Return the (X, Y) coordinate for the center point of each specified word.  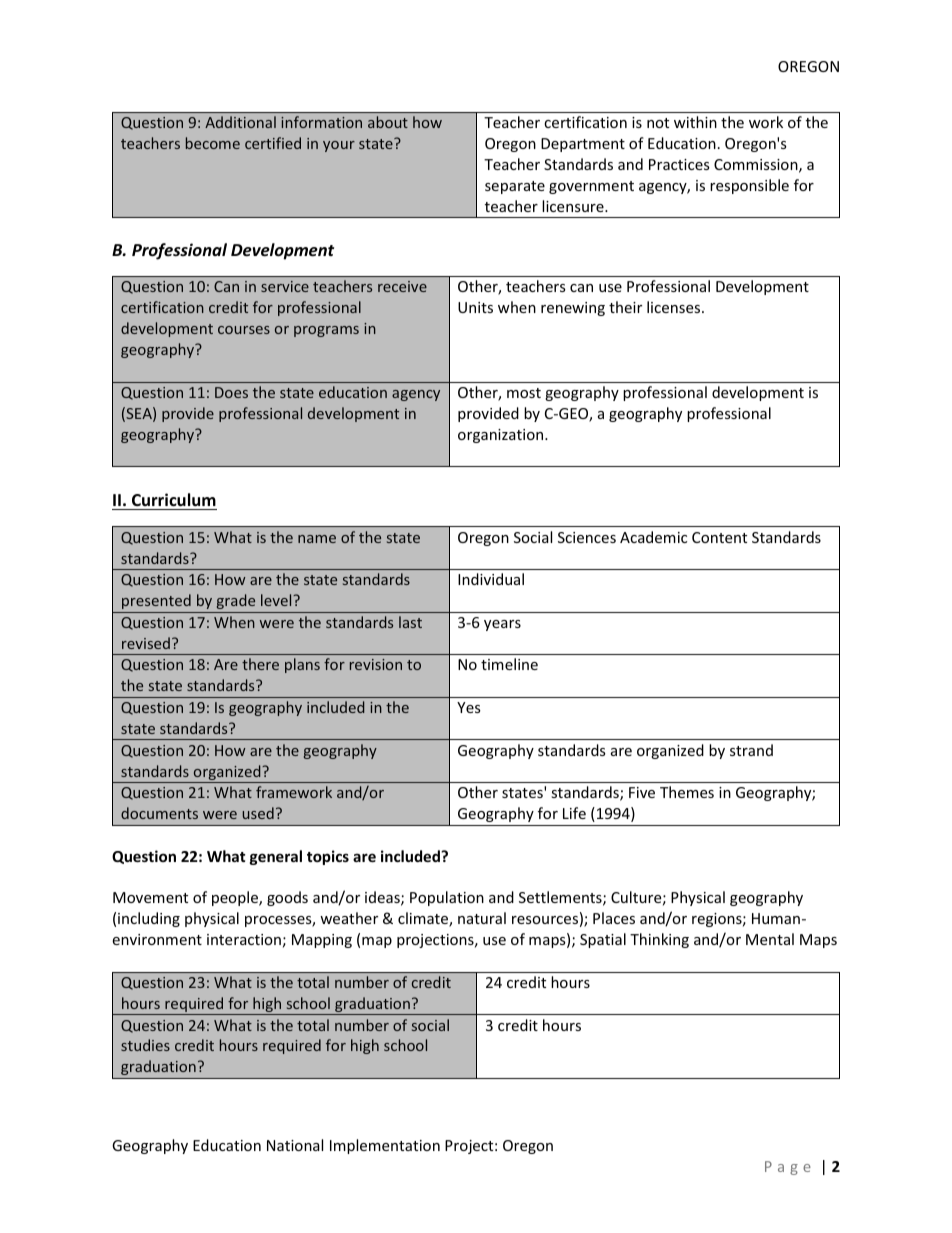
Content (719, 537)
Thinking (659, 940)
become (213, 143)
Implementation (385, 1146)
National (295, 1145)
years (502, 625)
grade (236, 601)
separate (515, 187)
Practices (679, 164)
